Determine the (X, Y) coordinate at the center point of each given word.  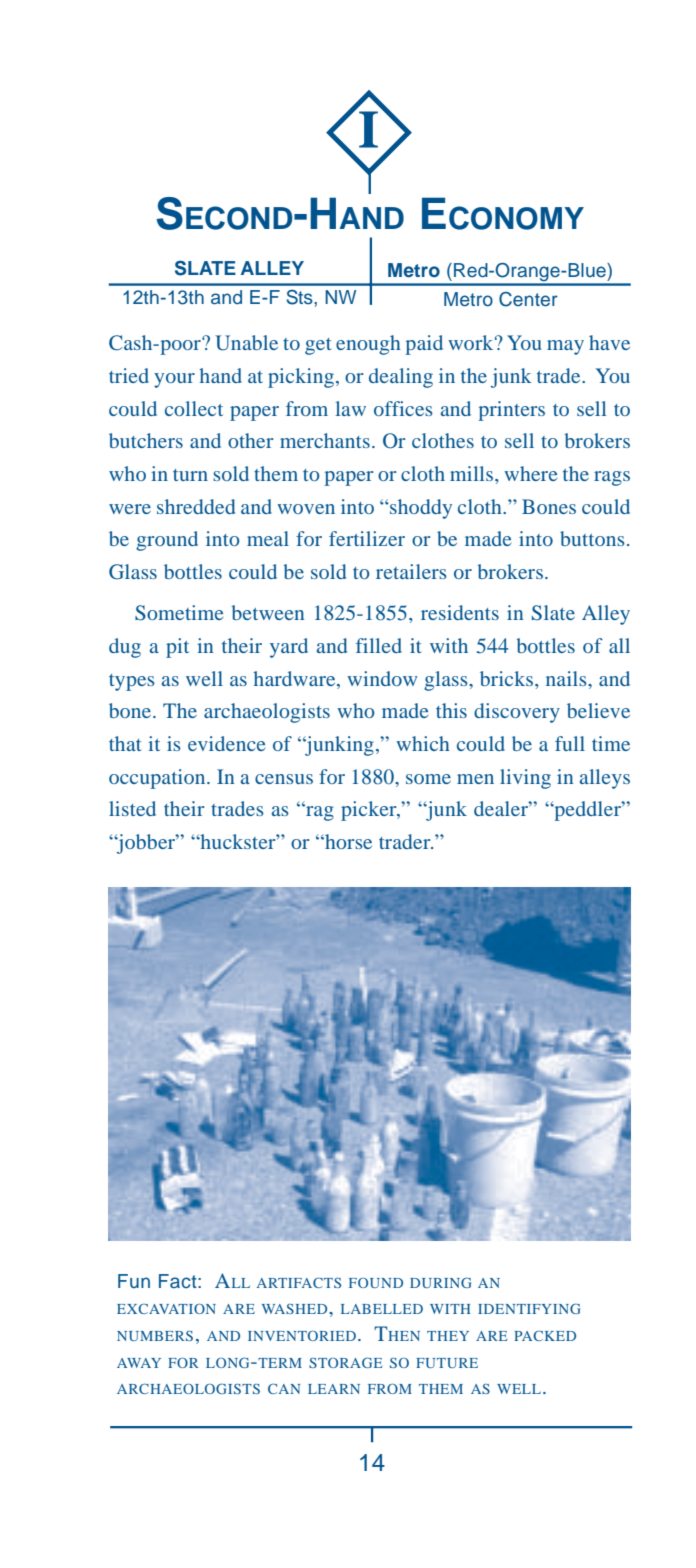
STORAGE (345, 1362)
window (382, 678)
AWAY (139, 1363)
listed (132, 808)
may (565, 347)
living (525, 779)
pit (177, 648)
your (174, 380)
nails (567, 678)
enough (368, 345)
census (284, 779)
